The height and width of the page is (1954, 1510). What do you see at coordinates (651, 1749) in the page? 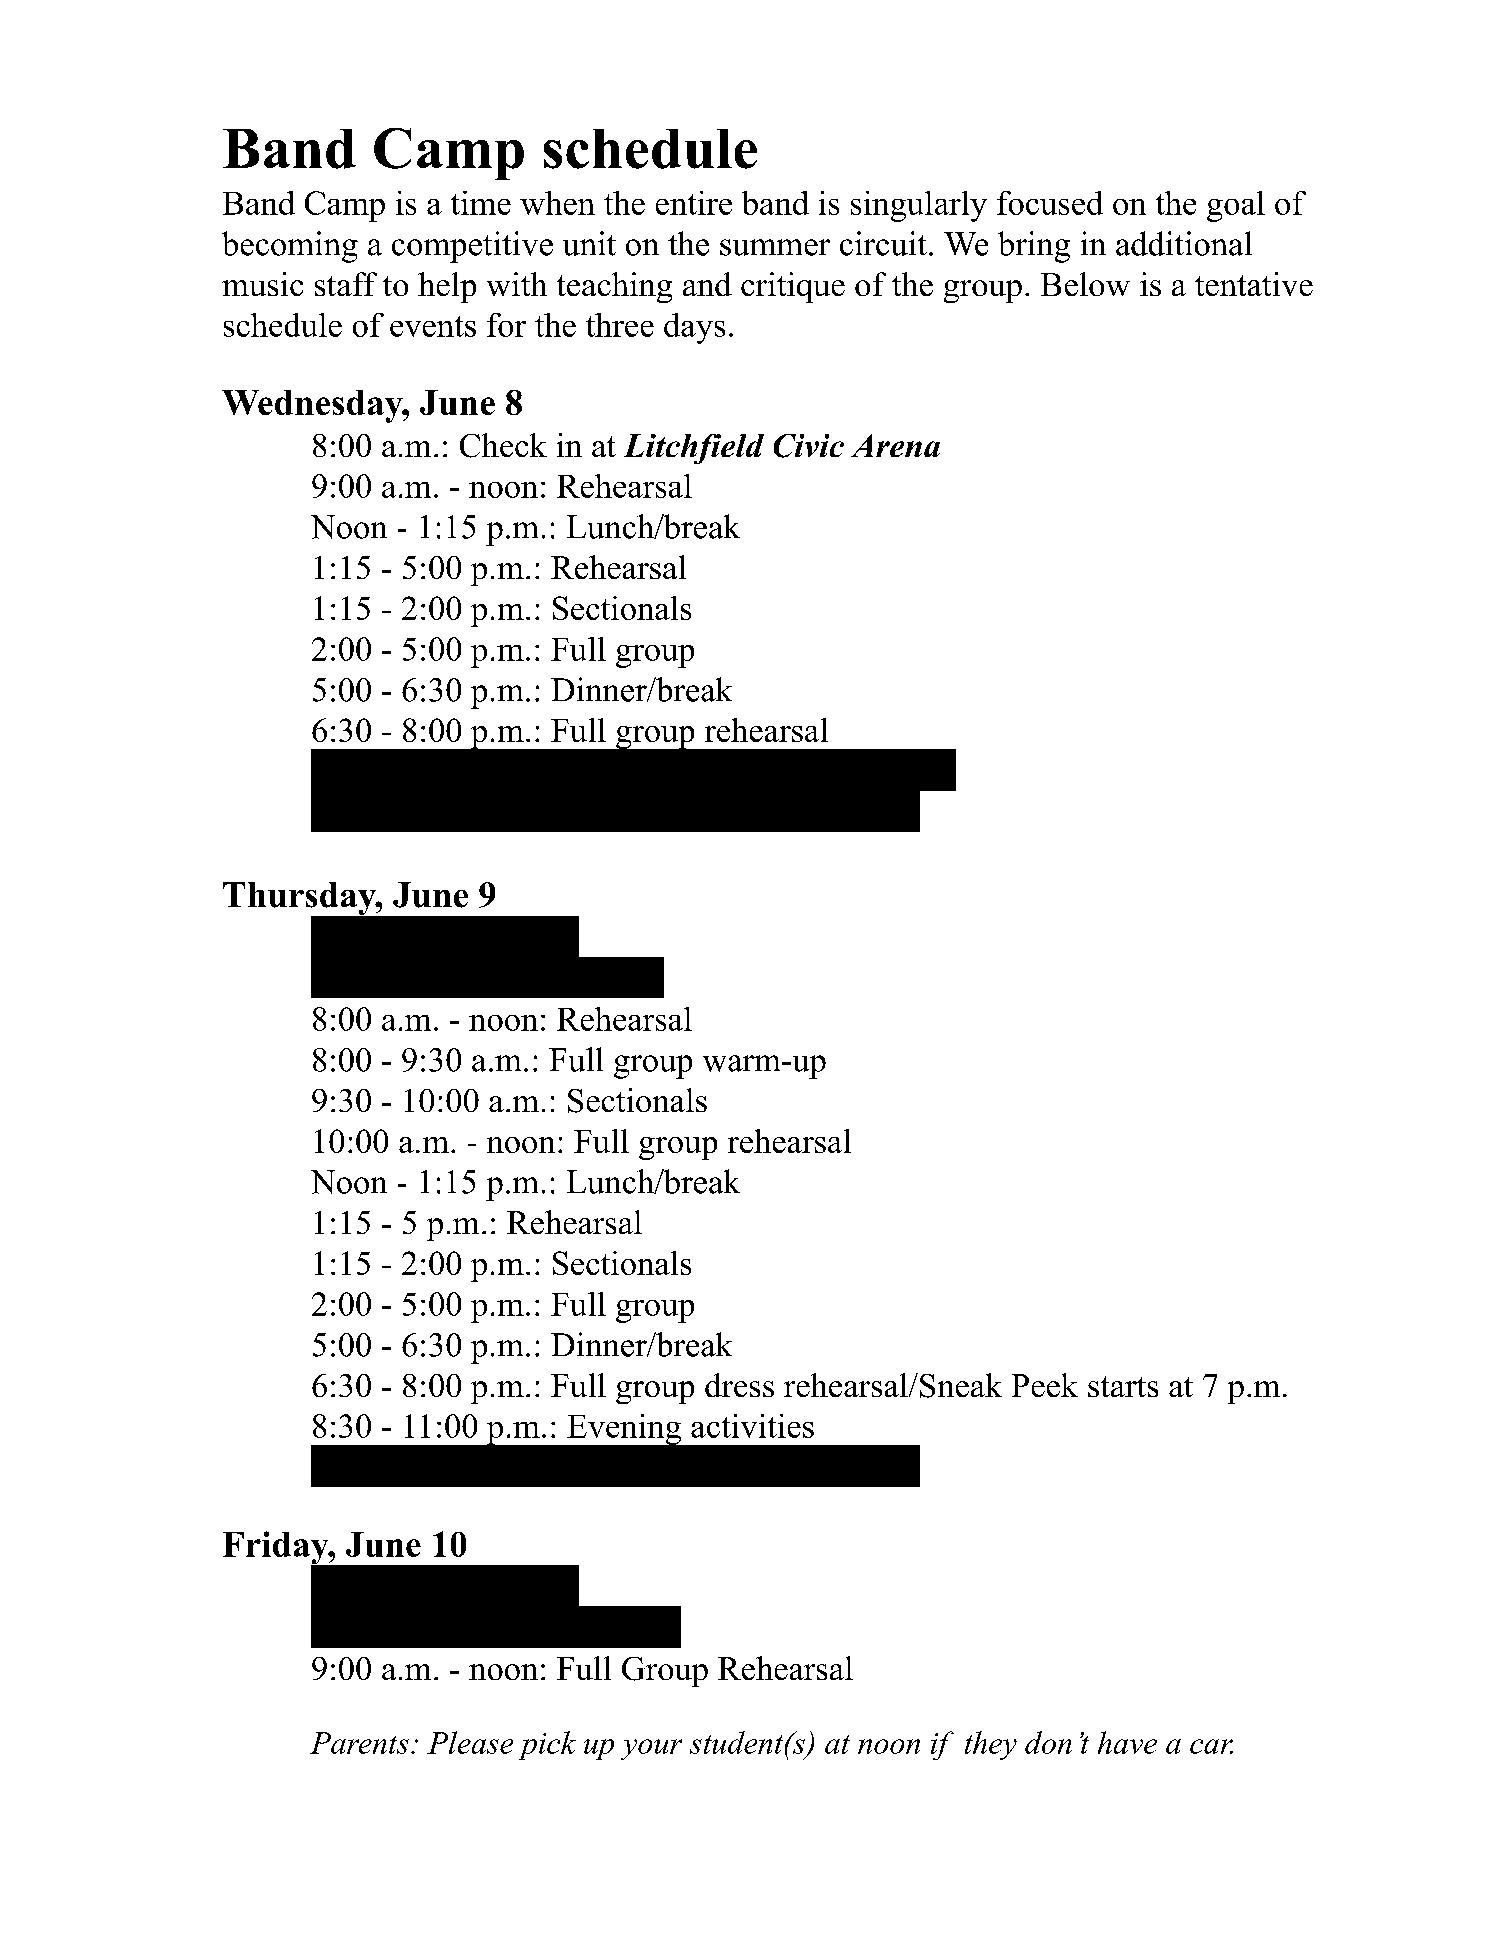
I see `your` at bounding box center [651, 1749].
